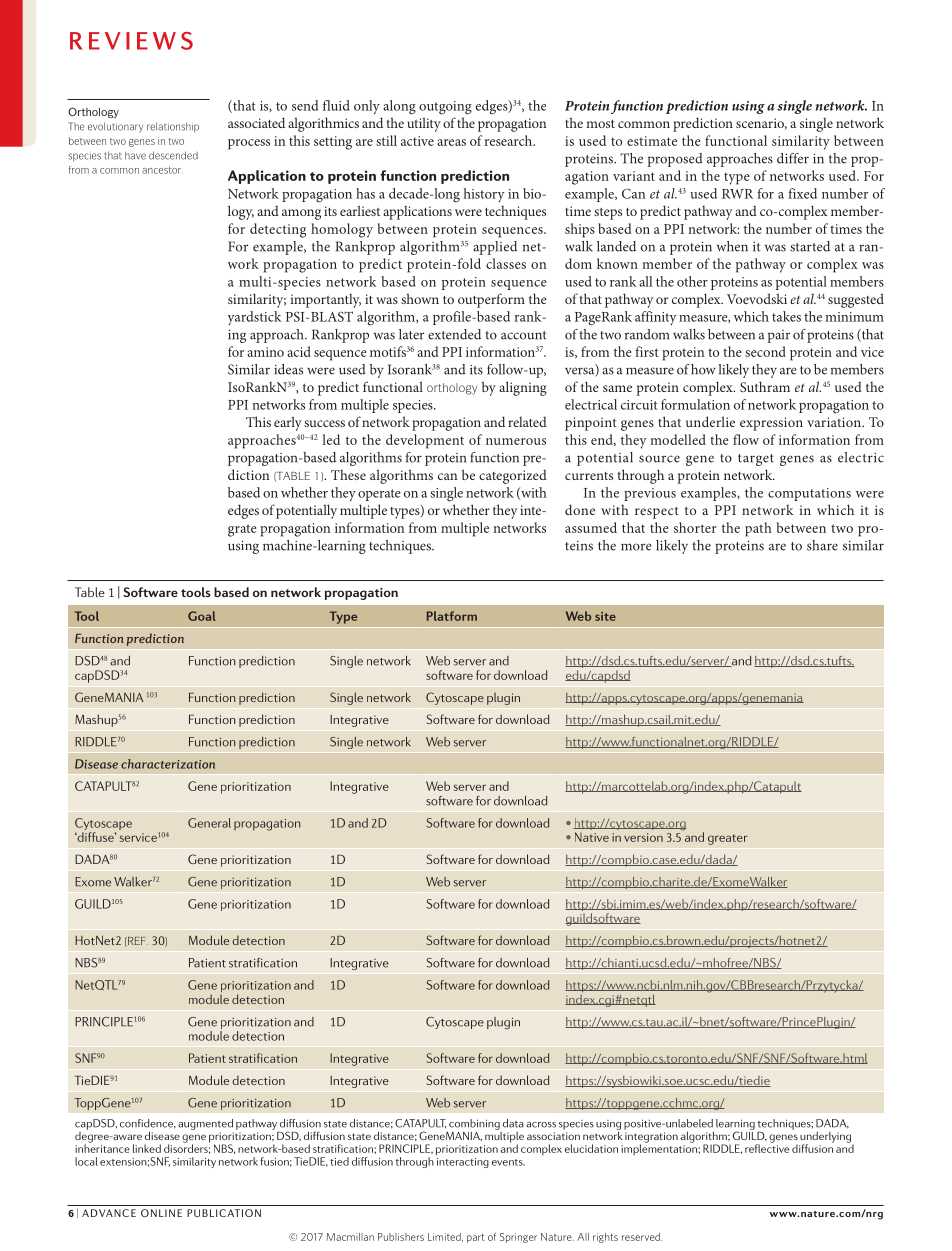 This page has width=952, height=1251. Describe the element at coordinates (265, 352) in the page. I see `amino` at that location.
